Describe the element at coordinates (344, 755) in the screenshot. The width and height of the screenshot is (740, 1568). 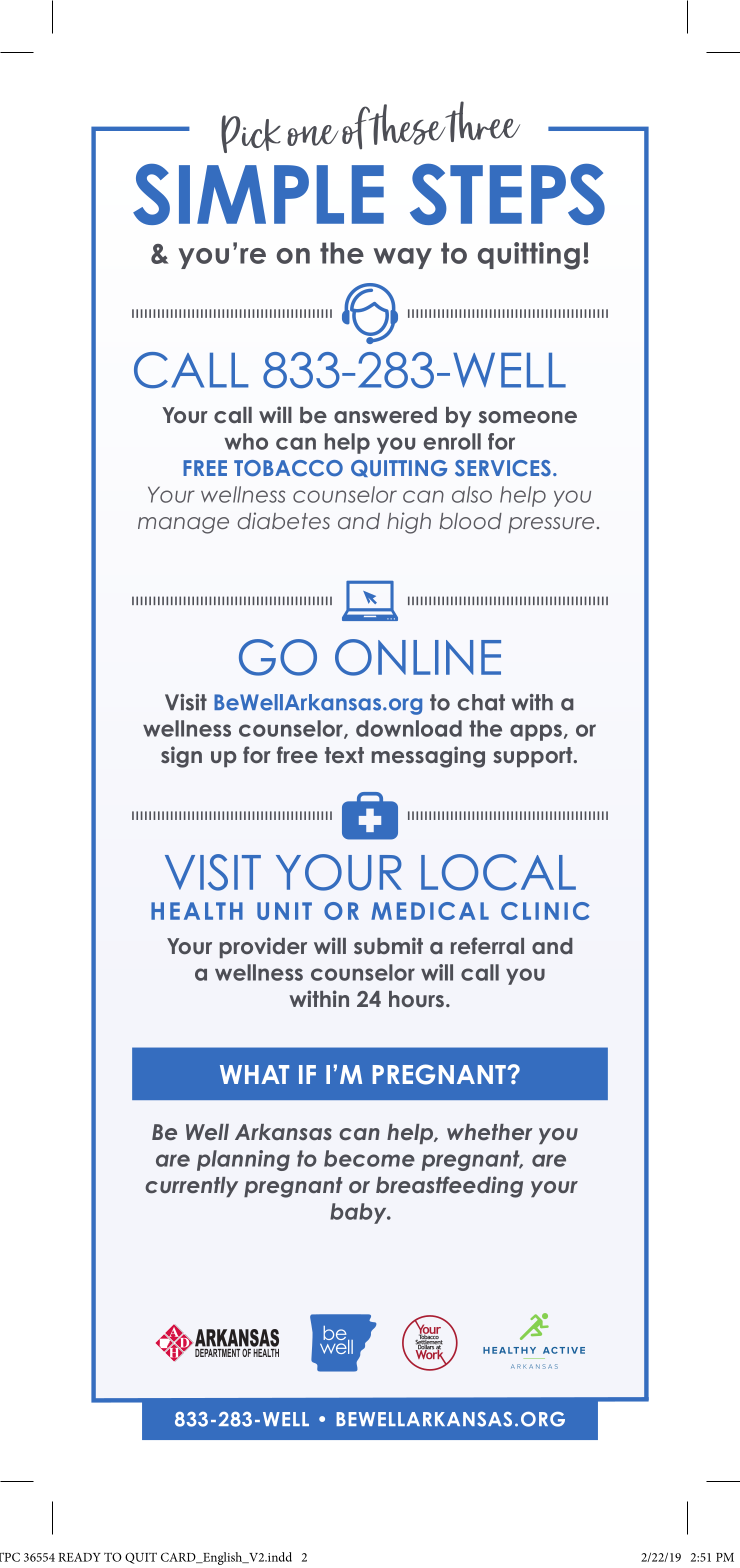
I see `text` at that location.
